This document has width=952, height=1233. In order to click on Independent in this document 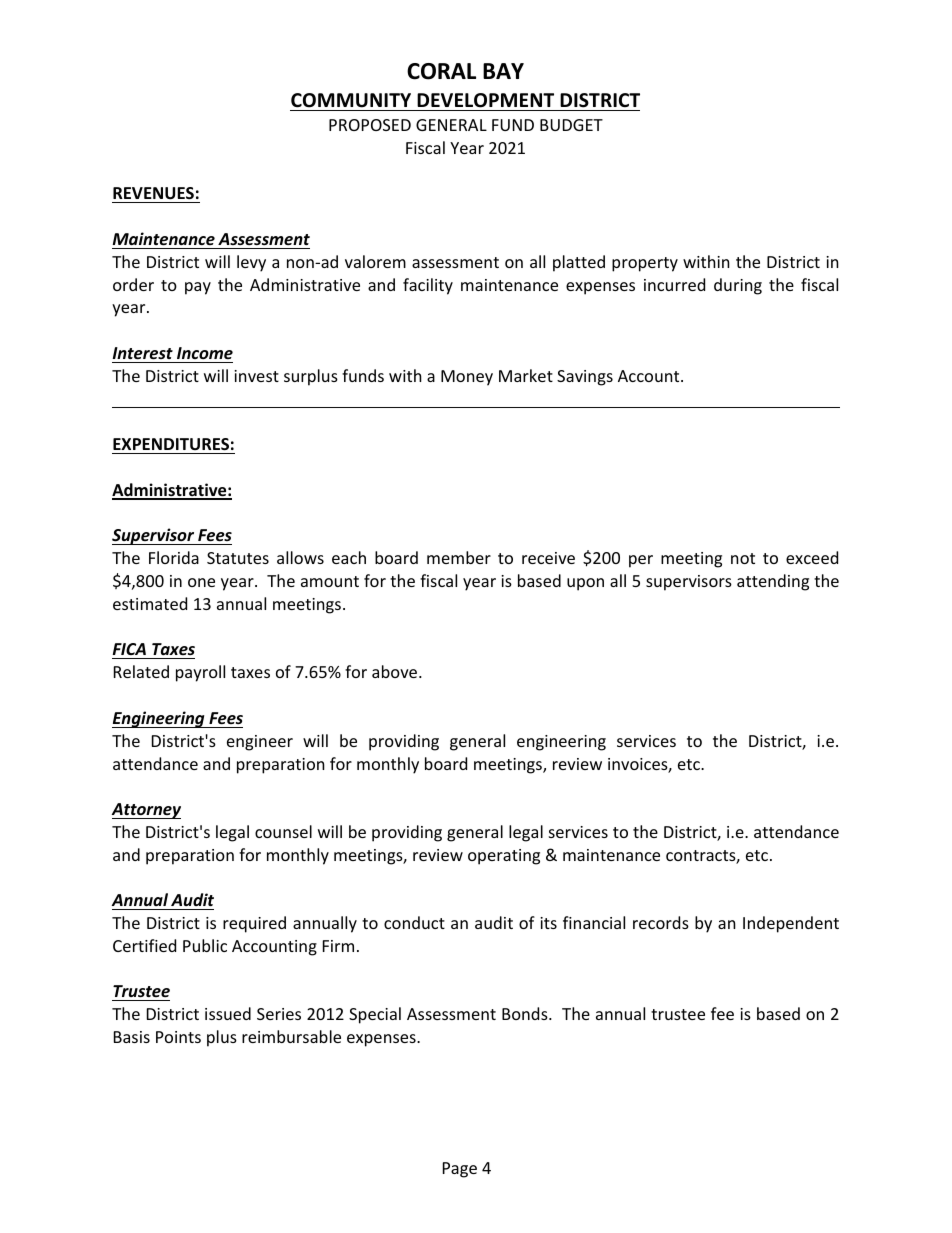, I will do `click(791, 924)`.
